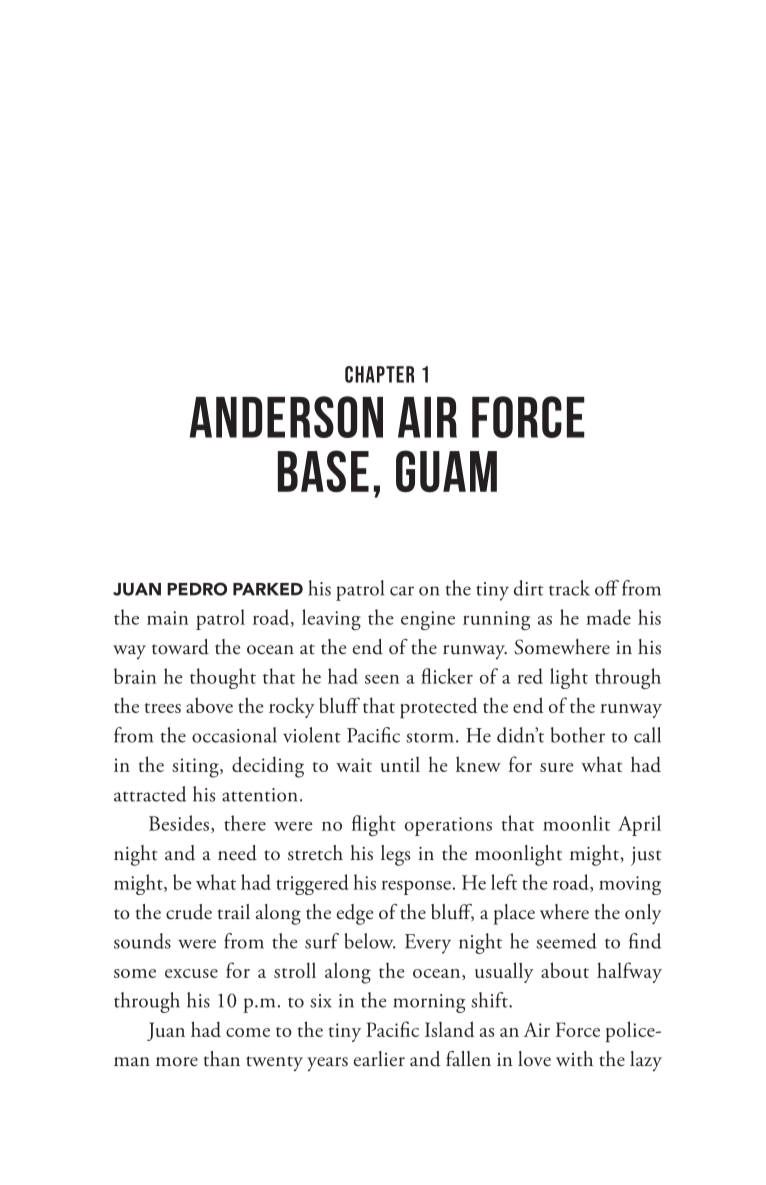  I want to click on car, so click(402, 591).
